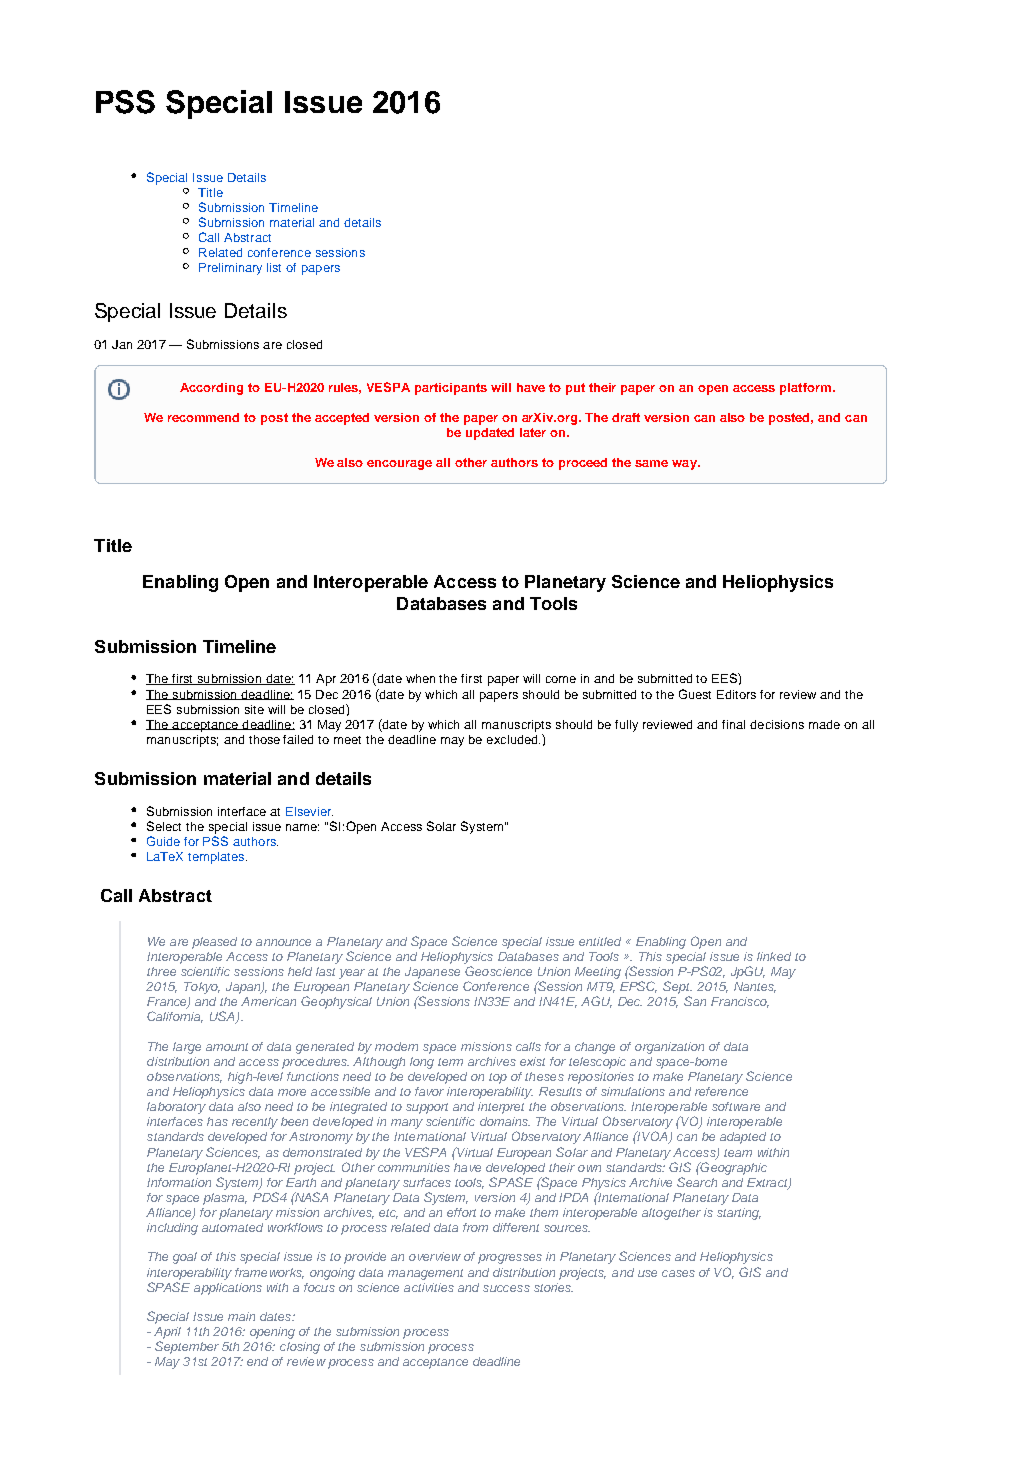  I want to click on final, so click(733, 724).
